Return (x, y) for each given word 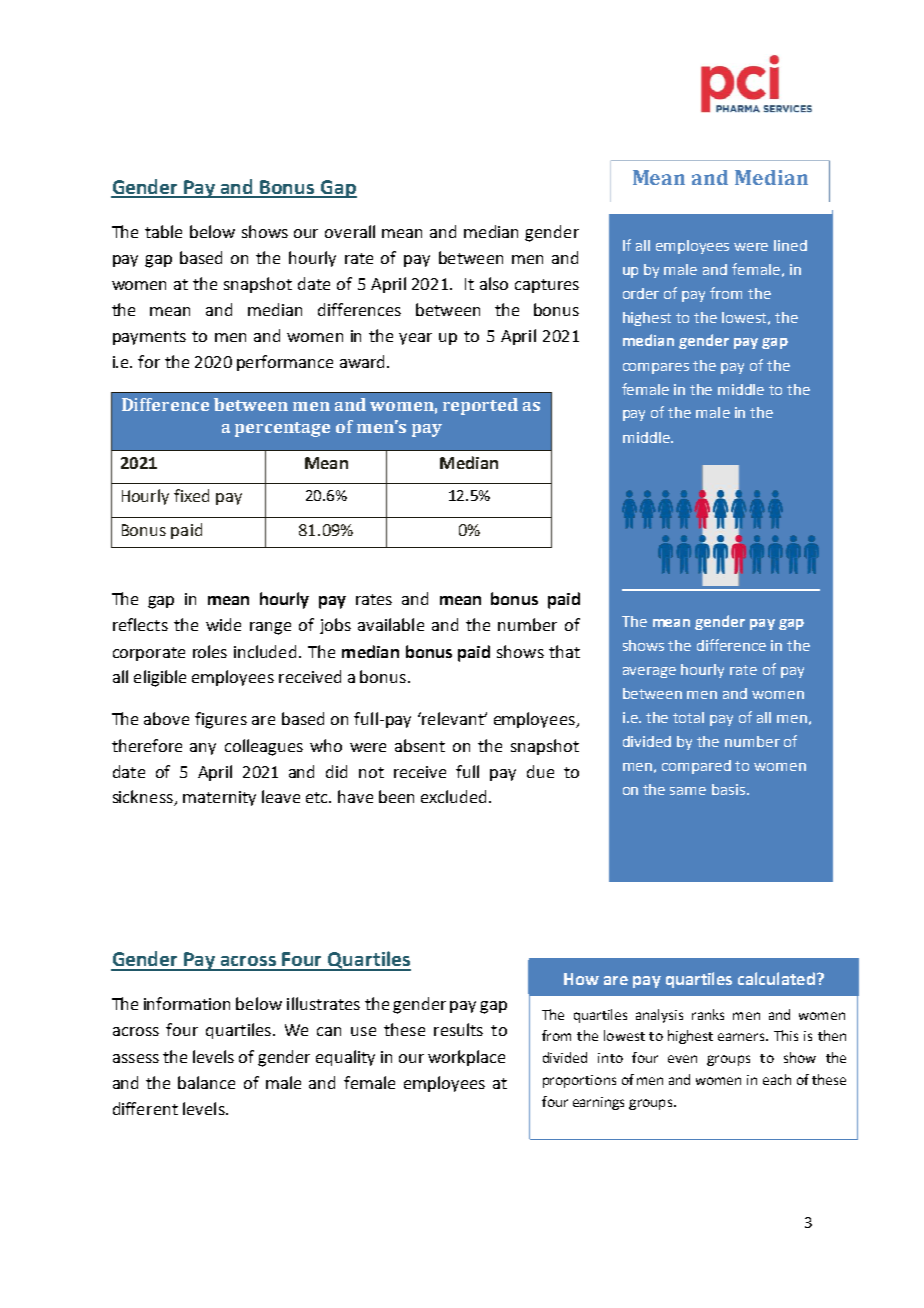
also (494, 283)
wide (223, 624)
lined (790, 245)
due (540, 771)
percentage (282, 429)
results (458, 1029)
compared (696, 767)
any (203, 749)
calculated (776, 978)
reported (480, 406)
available (391, 624)
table (163, 231)
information (187, 1003)
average (649, 672)
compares (656, 368)
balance (206, 1082)
